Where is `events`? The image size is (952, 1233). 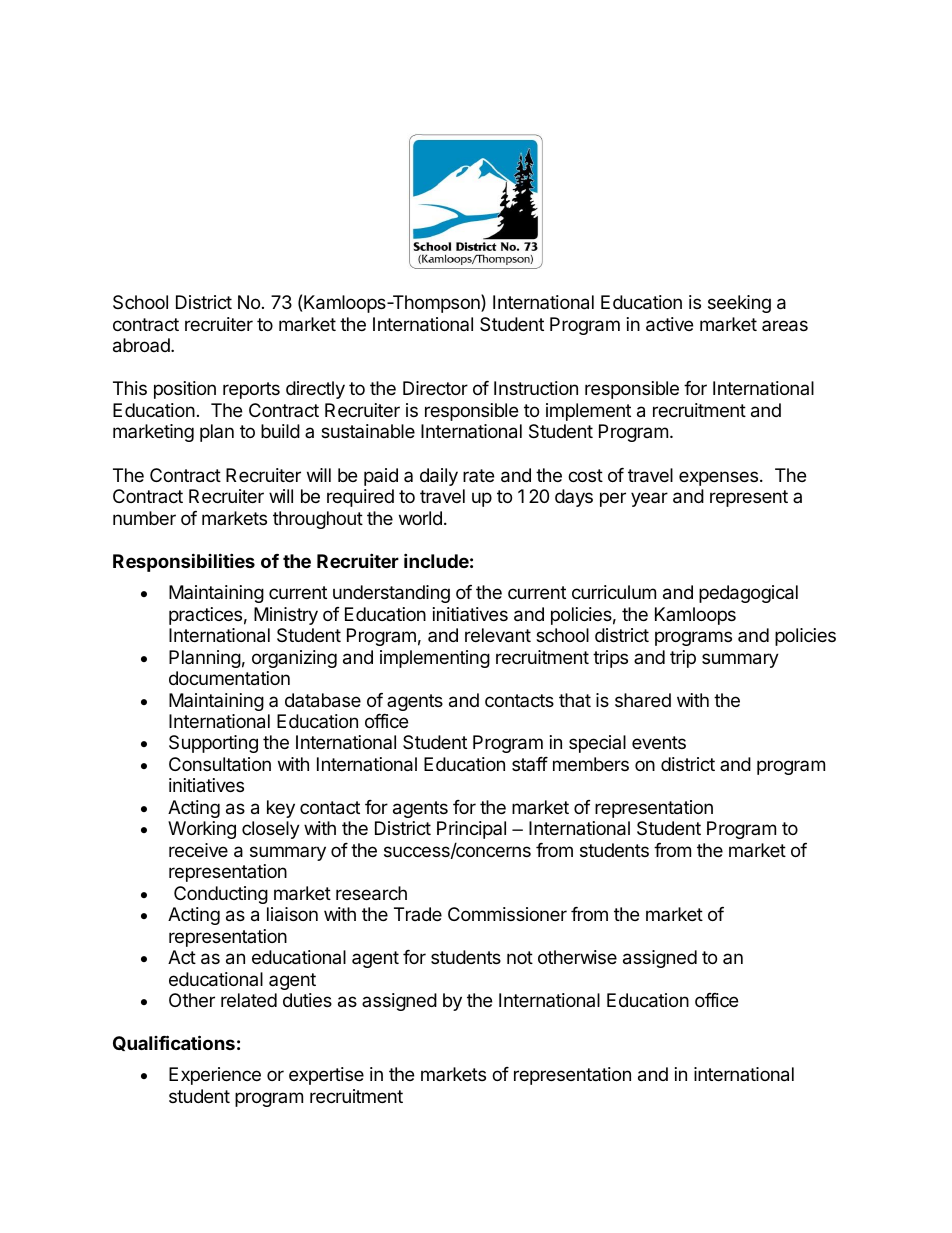
events is located at coordinates (659, 742).
